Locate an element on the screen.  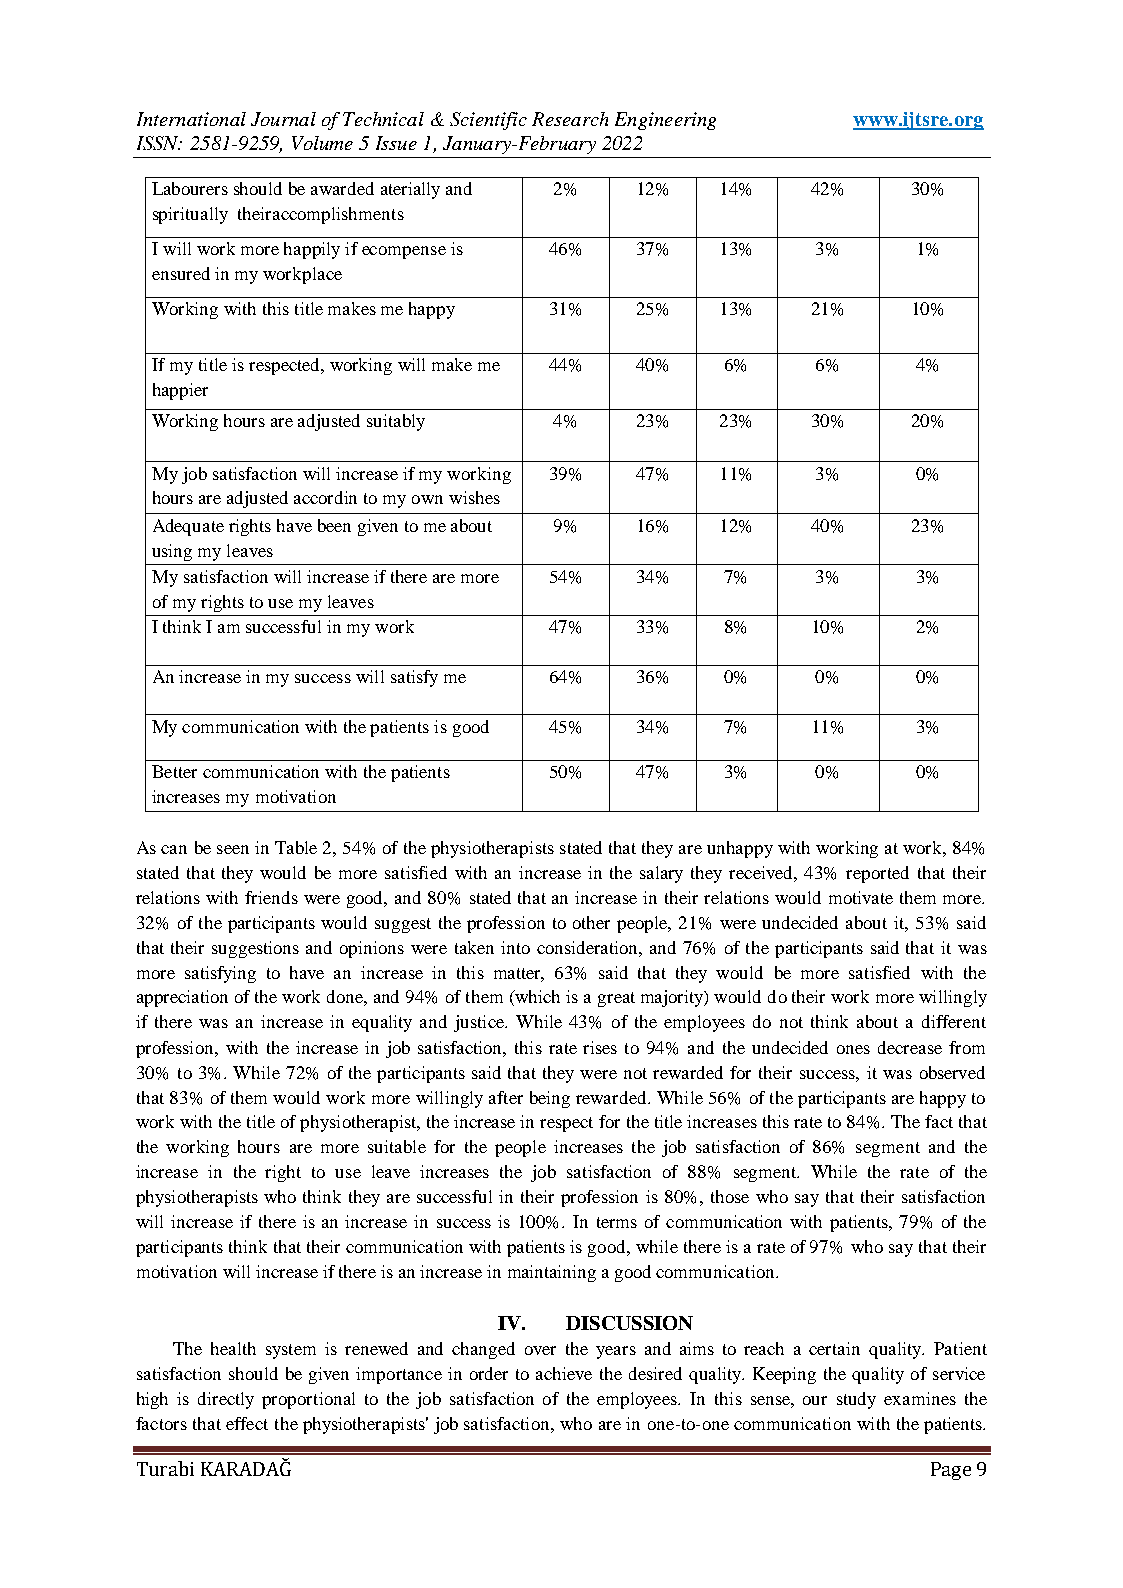
ones is located at coordinates (853, 1049).
